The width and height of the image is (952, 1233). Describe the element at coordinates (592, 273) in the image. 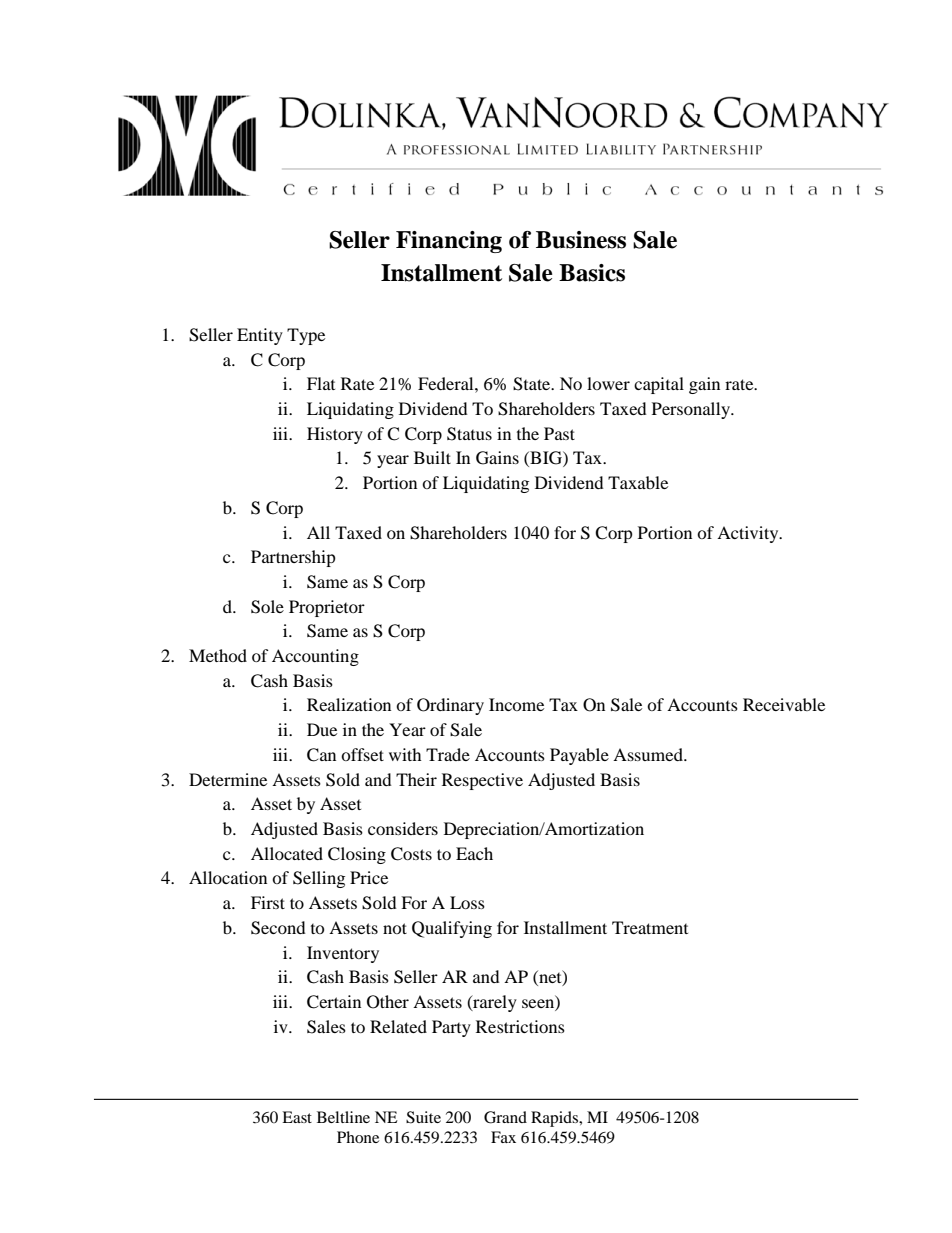

I see `Basics` at that location.
